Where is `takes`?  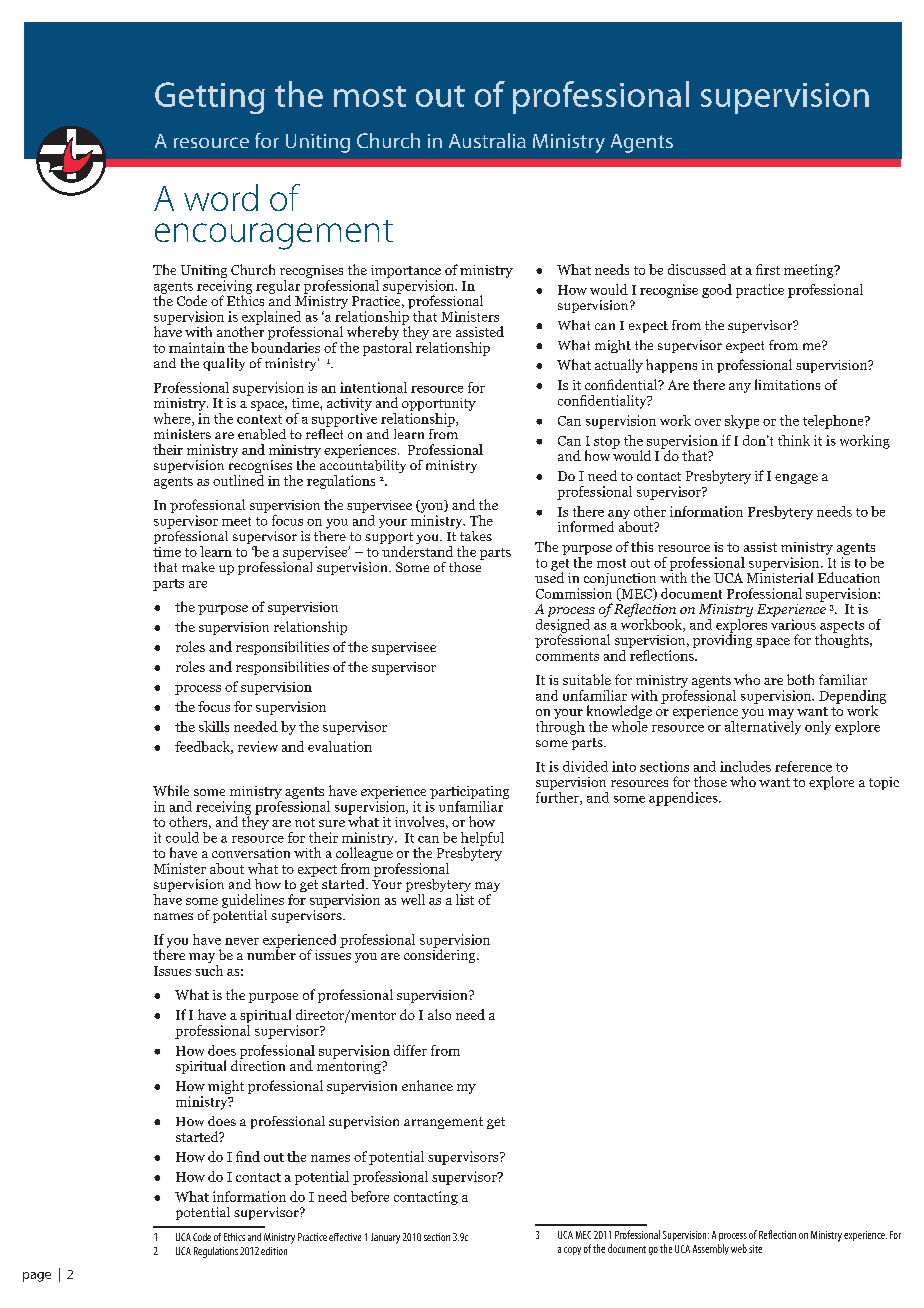
takes is located at coordinates (476, 536).
